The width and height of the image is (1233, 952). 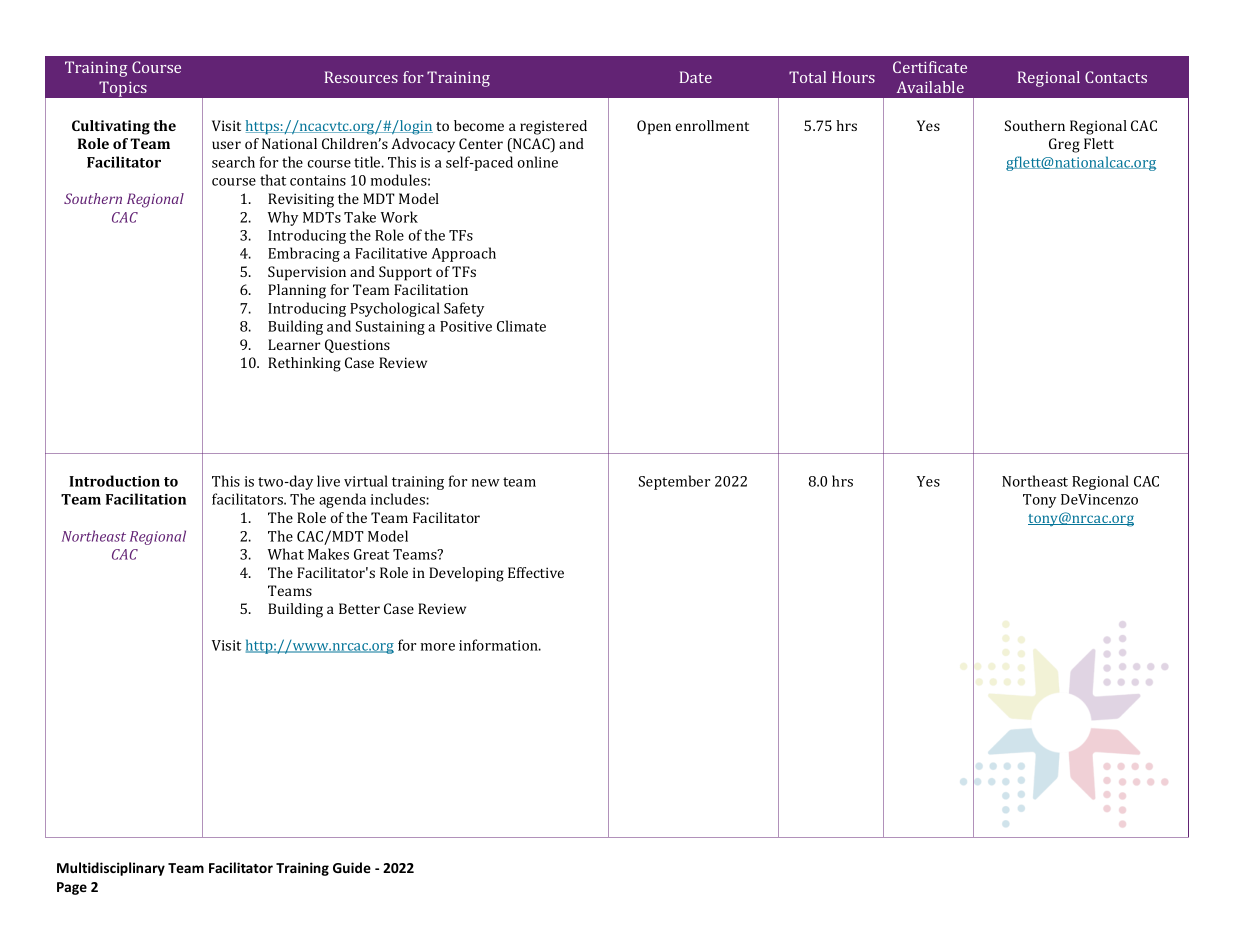 I want to click on Available, so click(x=930, y=87).
